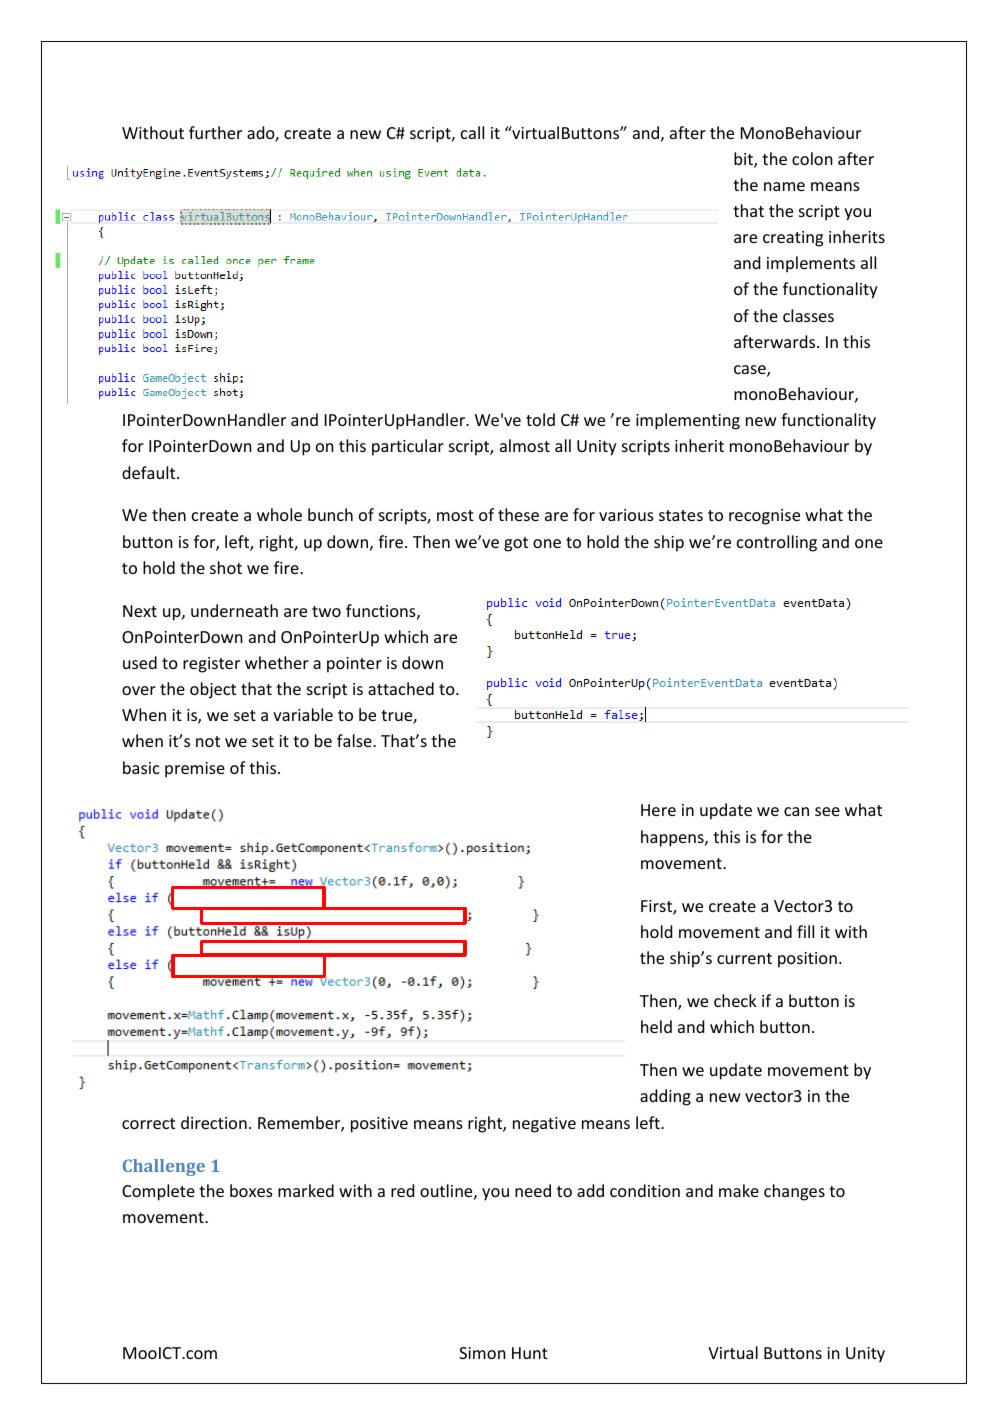  Describe the element at coordinates (401, 688) in the page. I see `attached` at that location.
